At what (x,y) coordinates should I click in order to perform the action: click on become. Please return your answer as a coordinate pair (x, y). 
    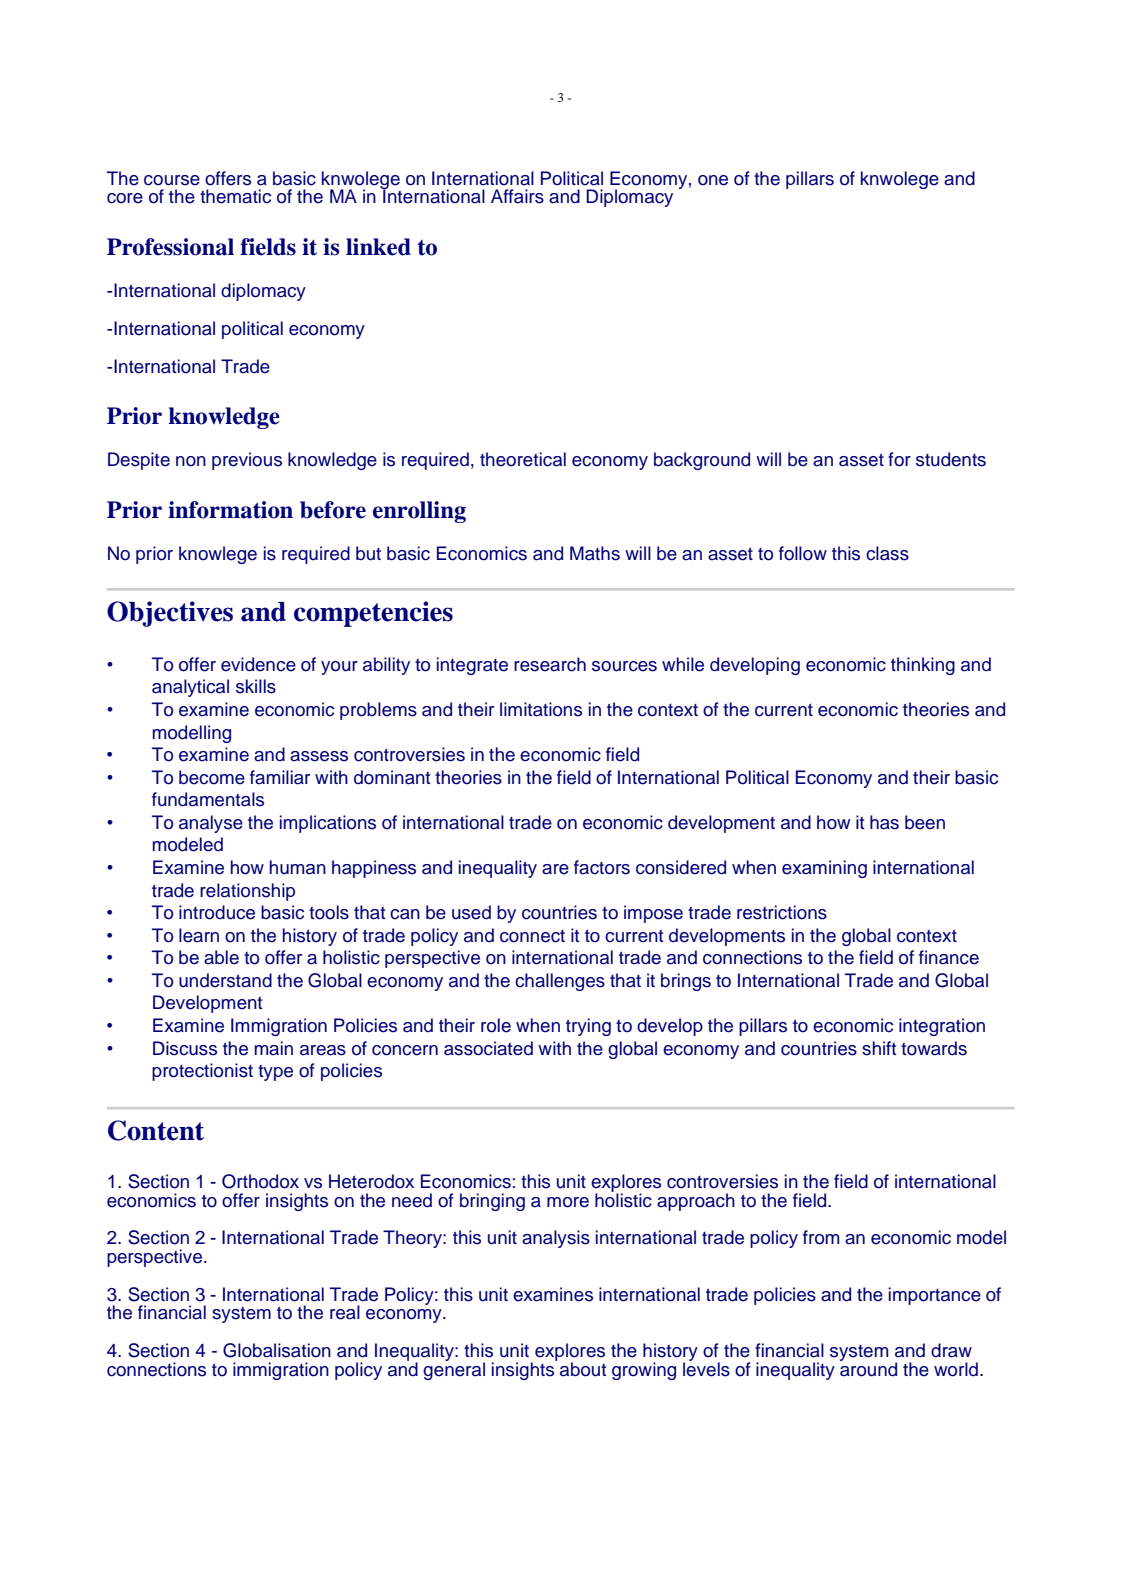
    Looking at the image, I should click on (212, 777).
